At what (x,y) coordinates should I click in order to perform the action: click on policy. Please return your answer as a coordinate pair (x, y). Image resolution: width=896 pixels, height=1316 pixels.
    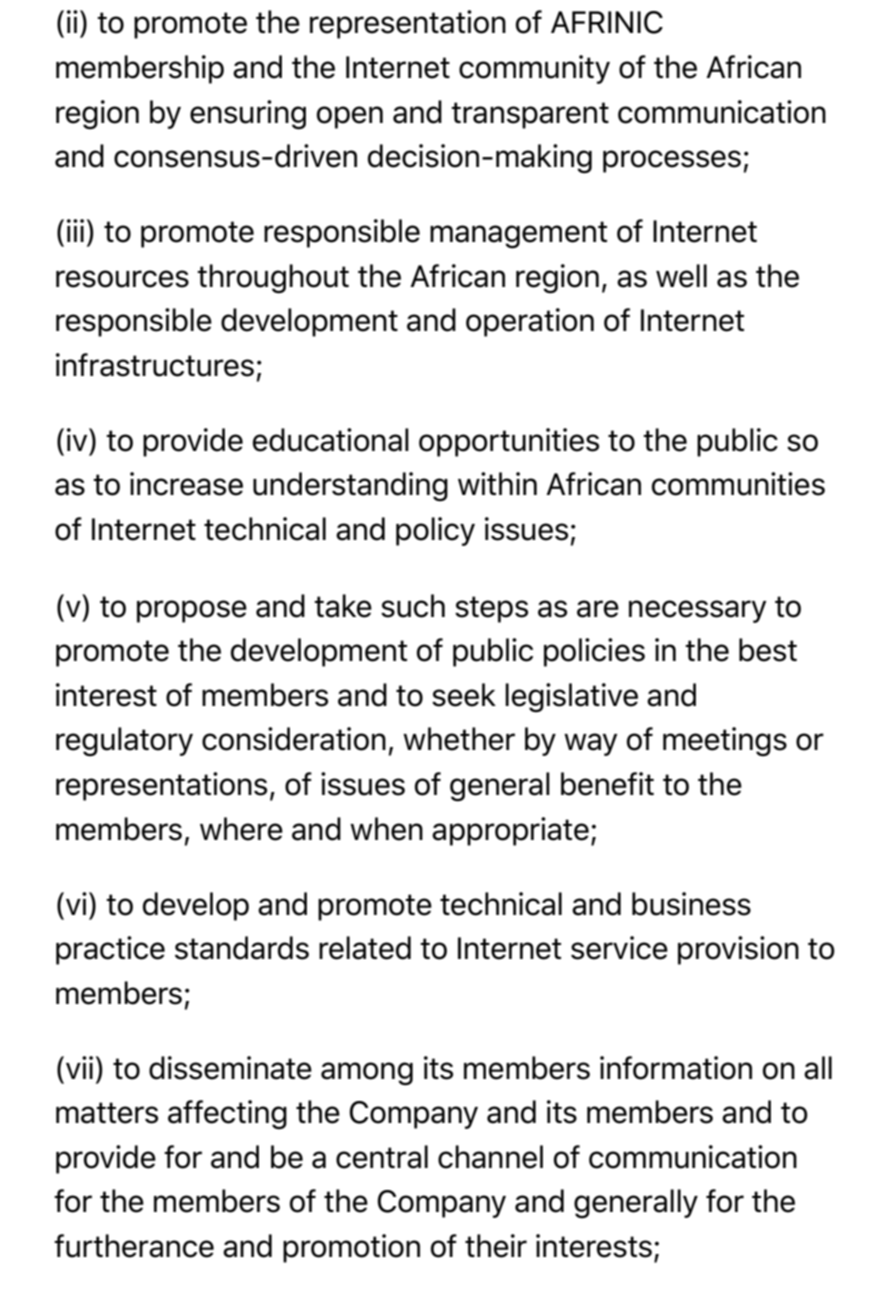
    Looking at the image, I should click on (435, 531).
